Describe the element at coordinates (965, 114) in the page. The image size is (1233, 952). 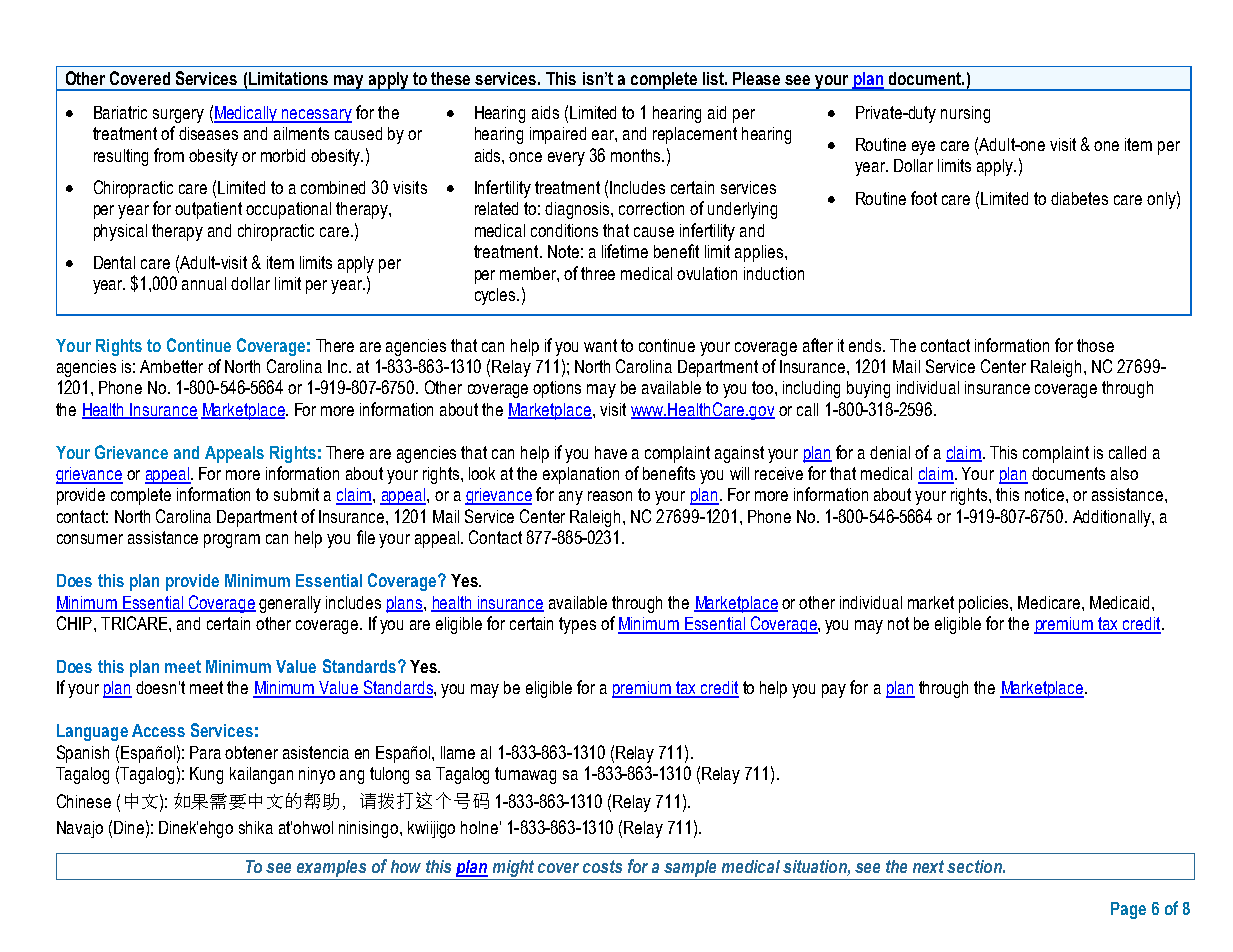
I see `nursing` at that location.
